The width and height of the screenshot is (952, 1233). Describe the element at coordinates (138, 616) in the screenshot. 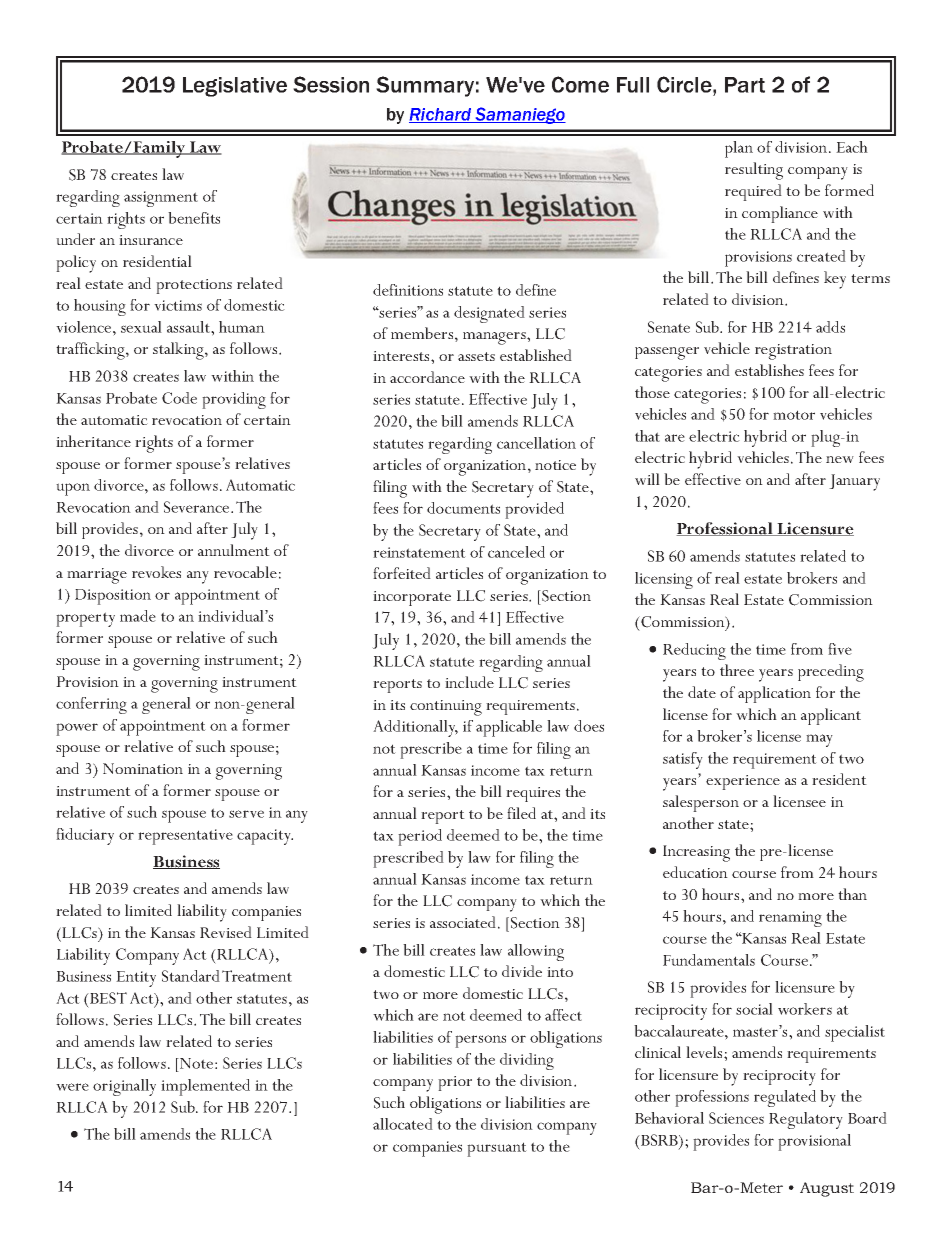

I see `made` at that location.
